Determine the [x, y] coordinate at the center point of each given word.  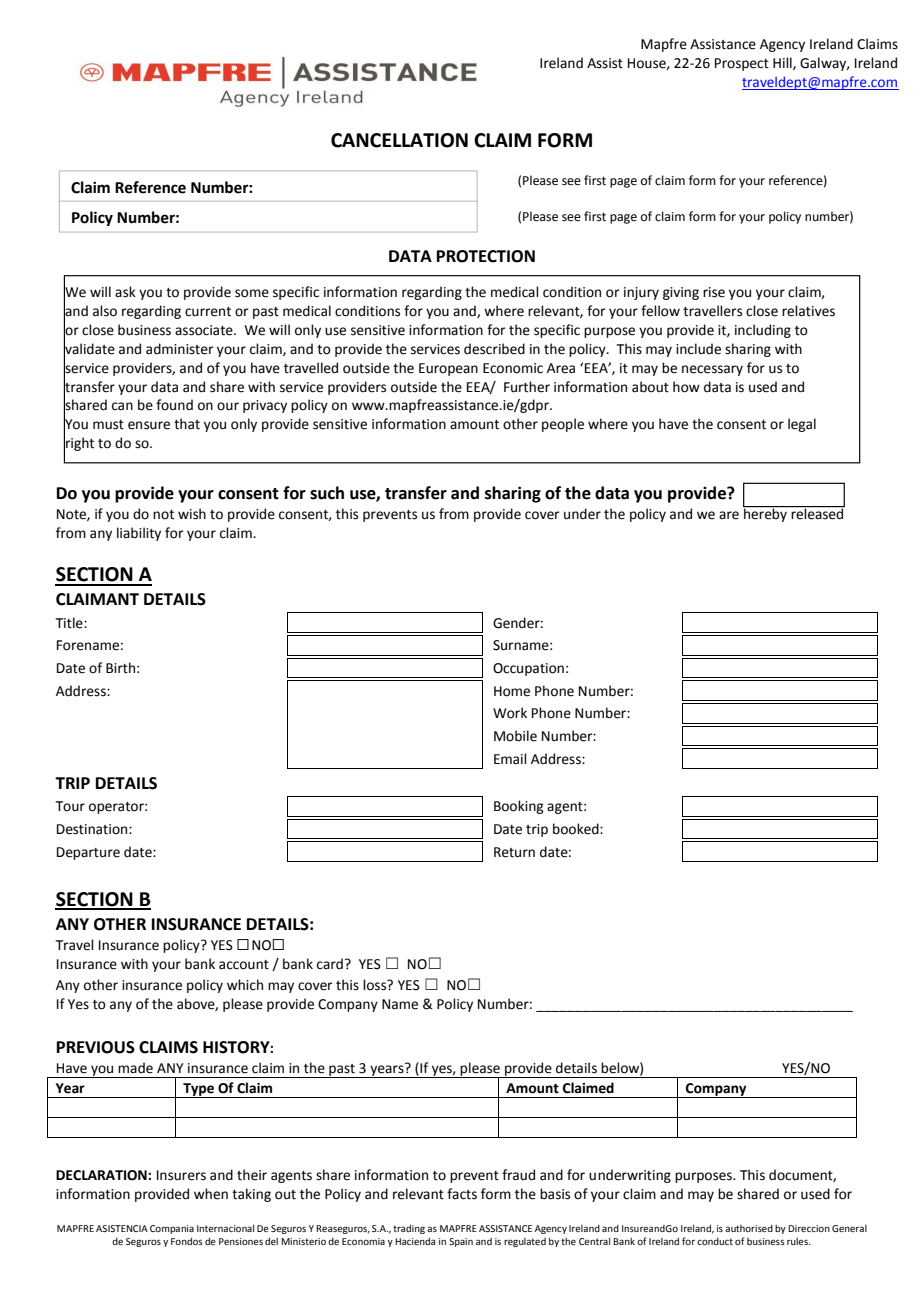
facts [462, 1194]
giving [681, 293]
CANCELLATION [399, 140]
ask [125, 292]
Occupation [528, 669]
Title [70, 623]
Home [512, 691]
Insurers [181, 1175]
